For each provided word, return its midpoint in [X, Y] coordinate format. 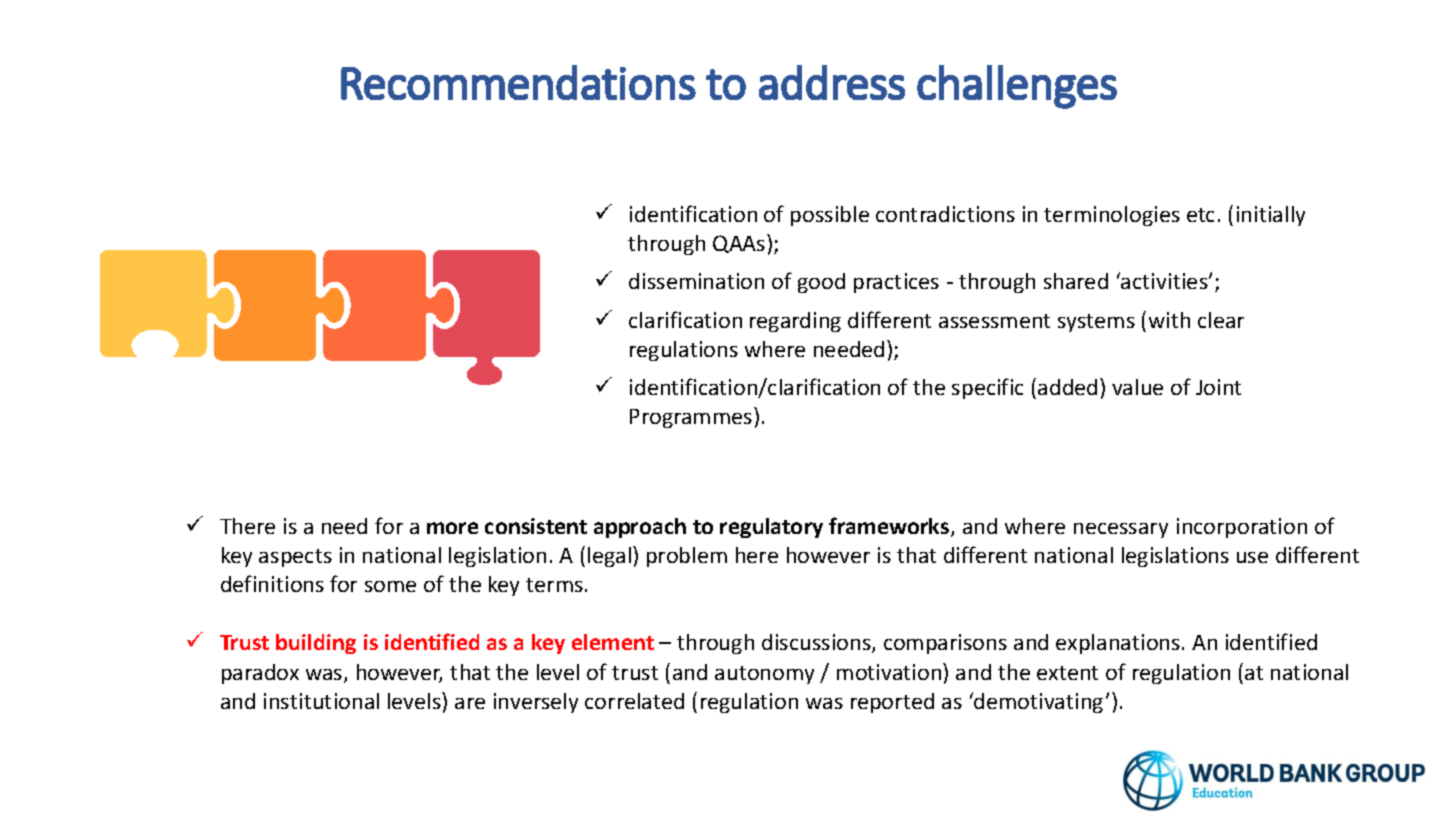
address [832, 82]
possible [830, 216]
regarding [795, 322]
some [390, 586]
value [1137, 387]
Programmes [692, 417]
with [1169, 320]
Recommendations [518, 82]
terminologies [1112, 216]
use [1252, 557]
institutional [321, 701]
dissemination [696, 281]
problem [687, 557]
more [452, 528]
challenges [1017, 87]
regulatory [771, 528]
